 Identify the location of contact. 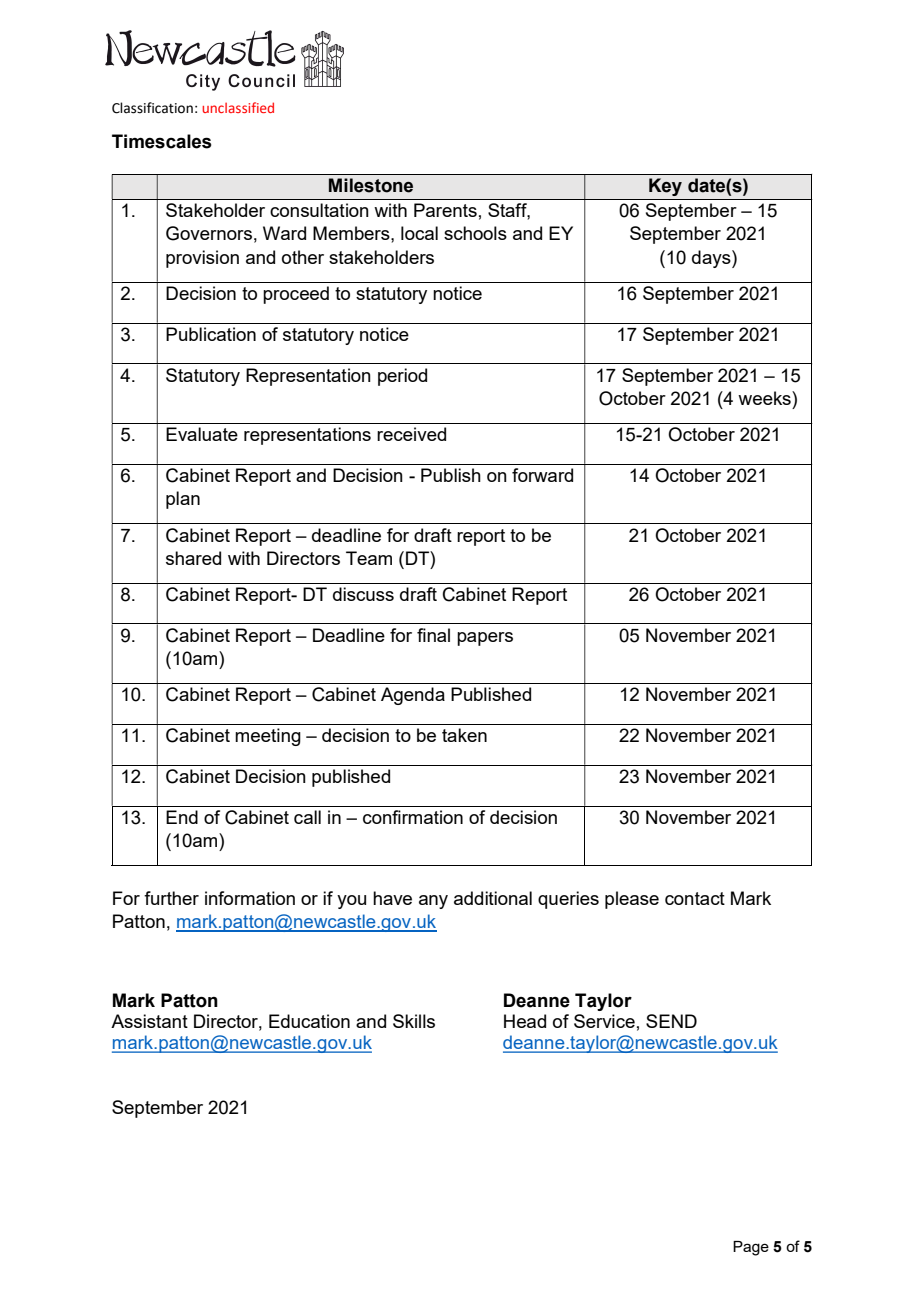
(695, 898).
